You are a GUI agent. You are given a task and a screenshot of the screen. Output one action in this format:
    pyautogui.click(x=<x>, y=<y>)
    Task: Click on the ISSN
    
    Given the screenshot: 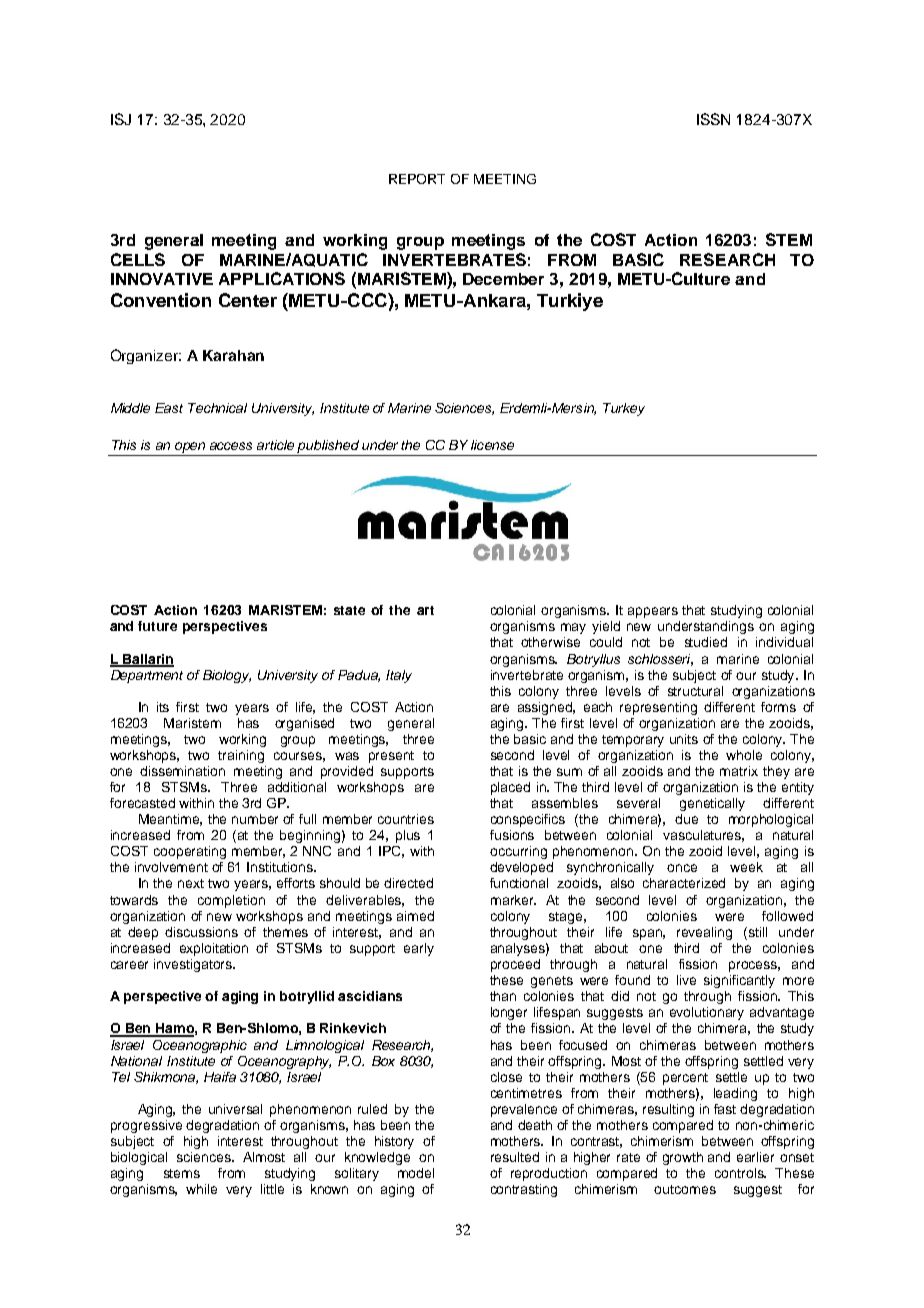 What is the action you would take?
    pyautogui.click(x=713, y=119)
